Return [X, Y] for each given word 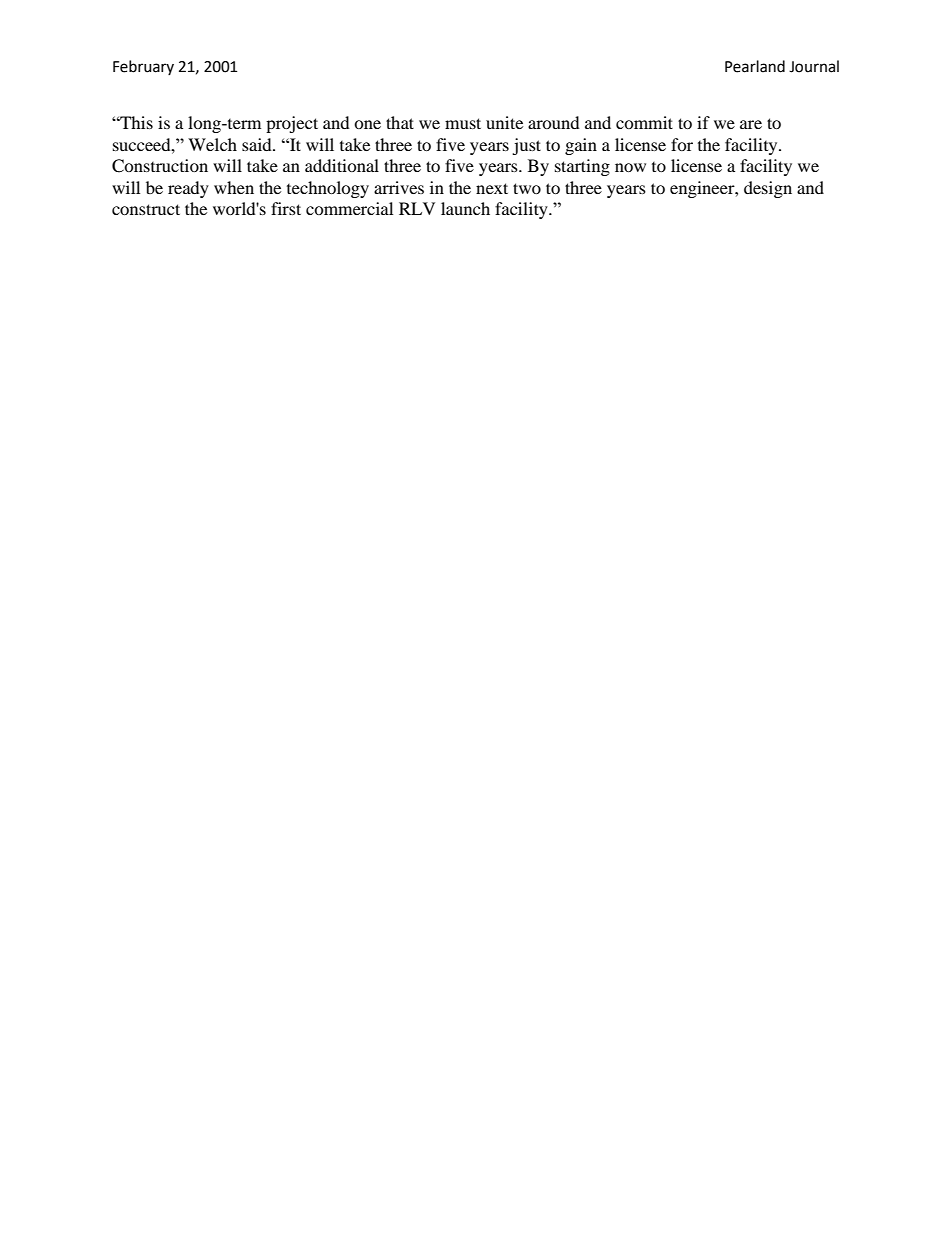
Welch [212, 144]
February [143, 67]
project [292, 124]
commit [644, 122]
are [751, 124]
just [526, 146]
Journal [814, 66]
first [286, 208]
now [630, 167]
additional [342, 165]
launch [465, 208]
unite [504, 122]
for [682, 144]
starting [582, 167]
